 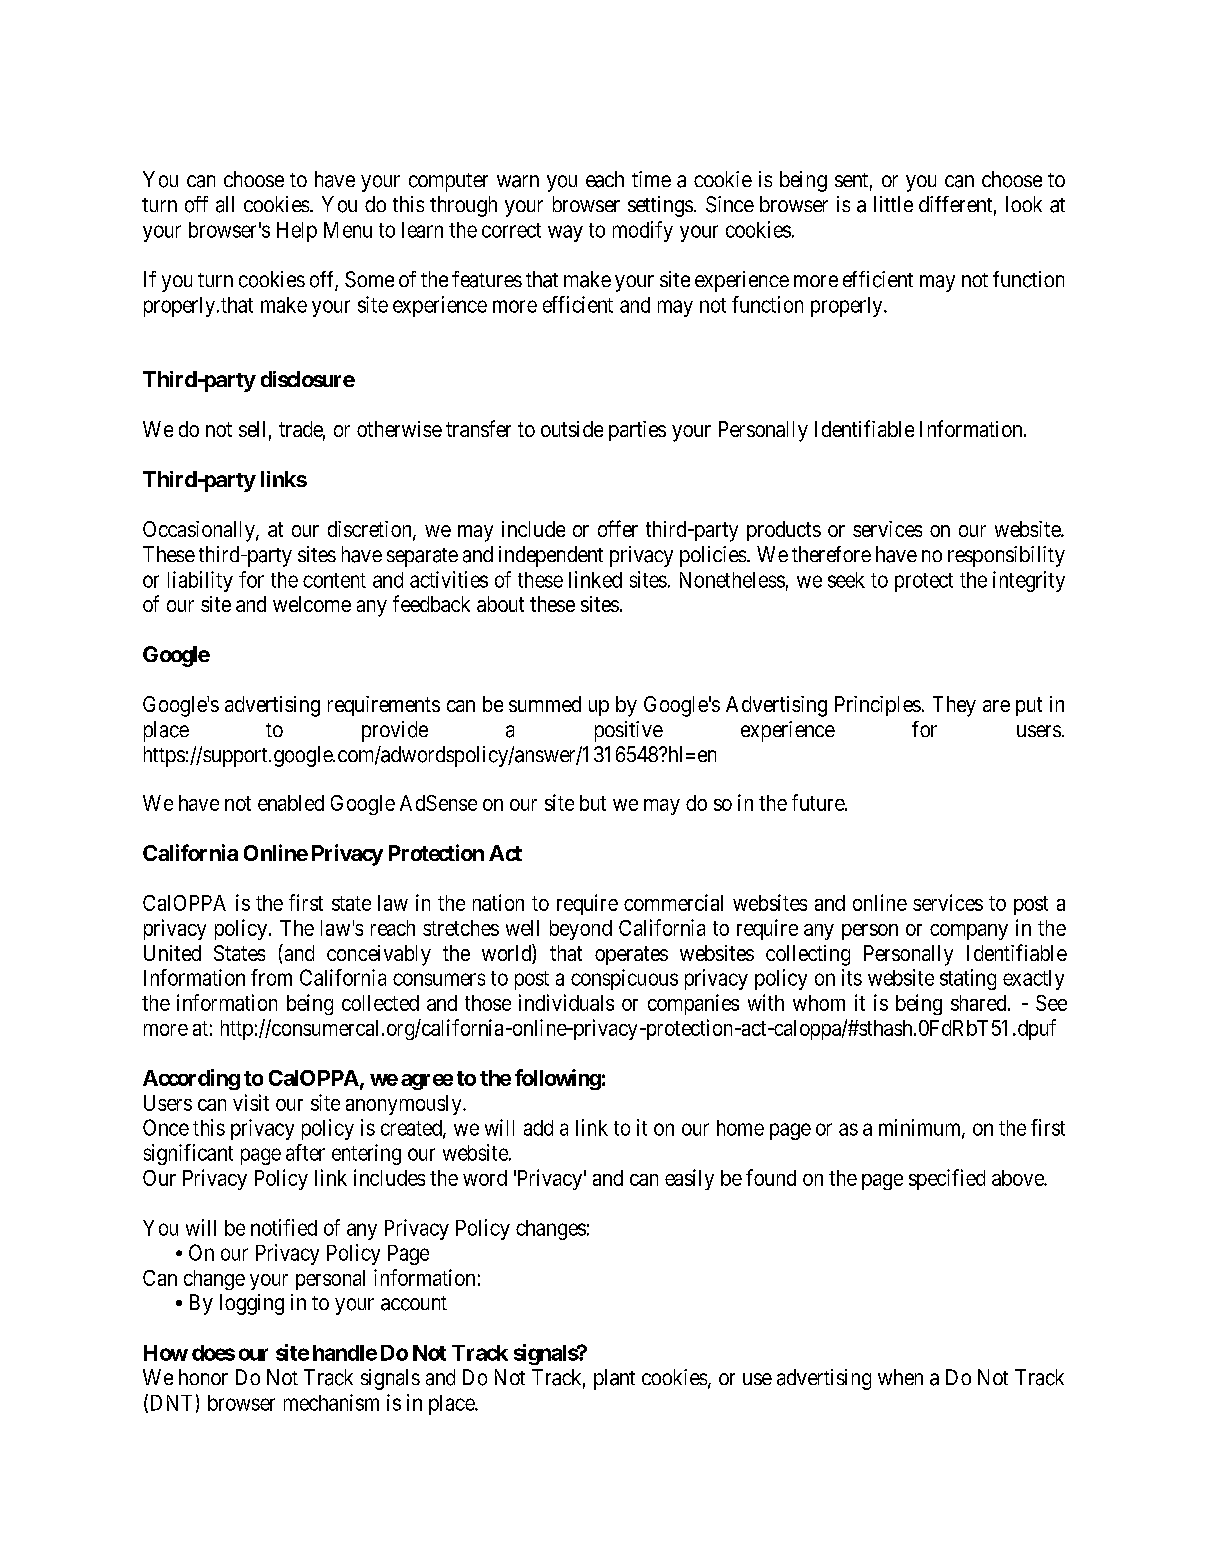 I want to click on shared, so click(x=980, y=1003).
